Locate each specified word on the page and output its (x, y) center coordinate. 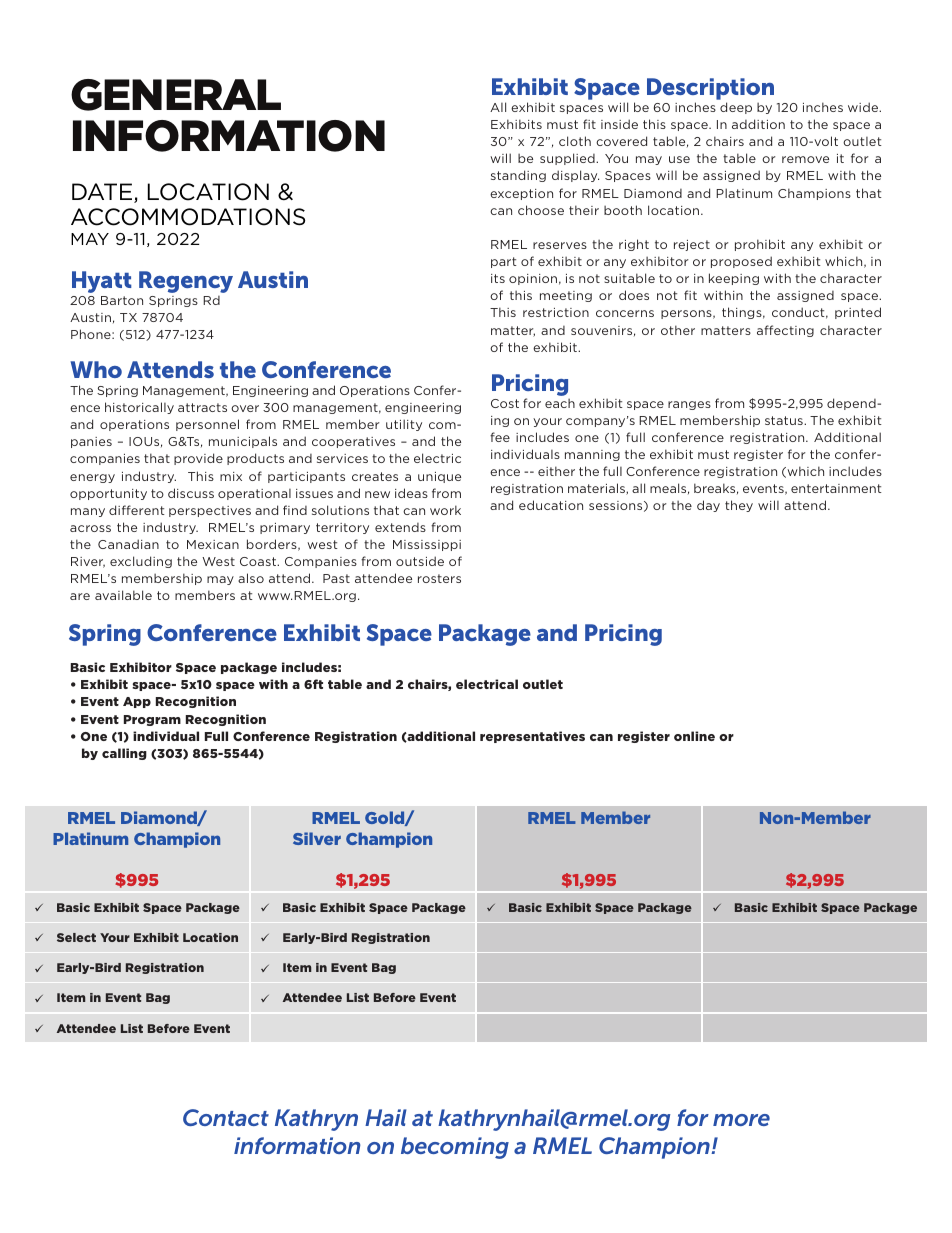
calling (124, 754)
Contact (226, 1117)
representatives (532, 737)
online (694, 736)
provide (198, 459)
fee (500, 437)
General (176, 95)
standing (518, 176)
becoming (455, 1148)
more (741, 1120)
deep (736, 108)
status (785, 420)
